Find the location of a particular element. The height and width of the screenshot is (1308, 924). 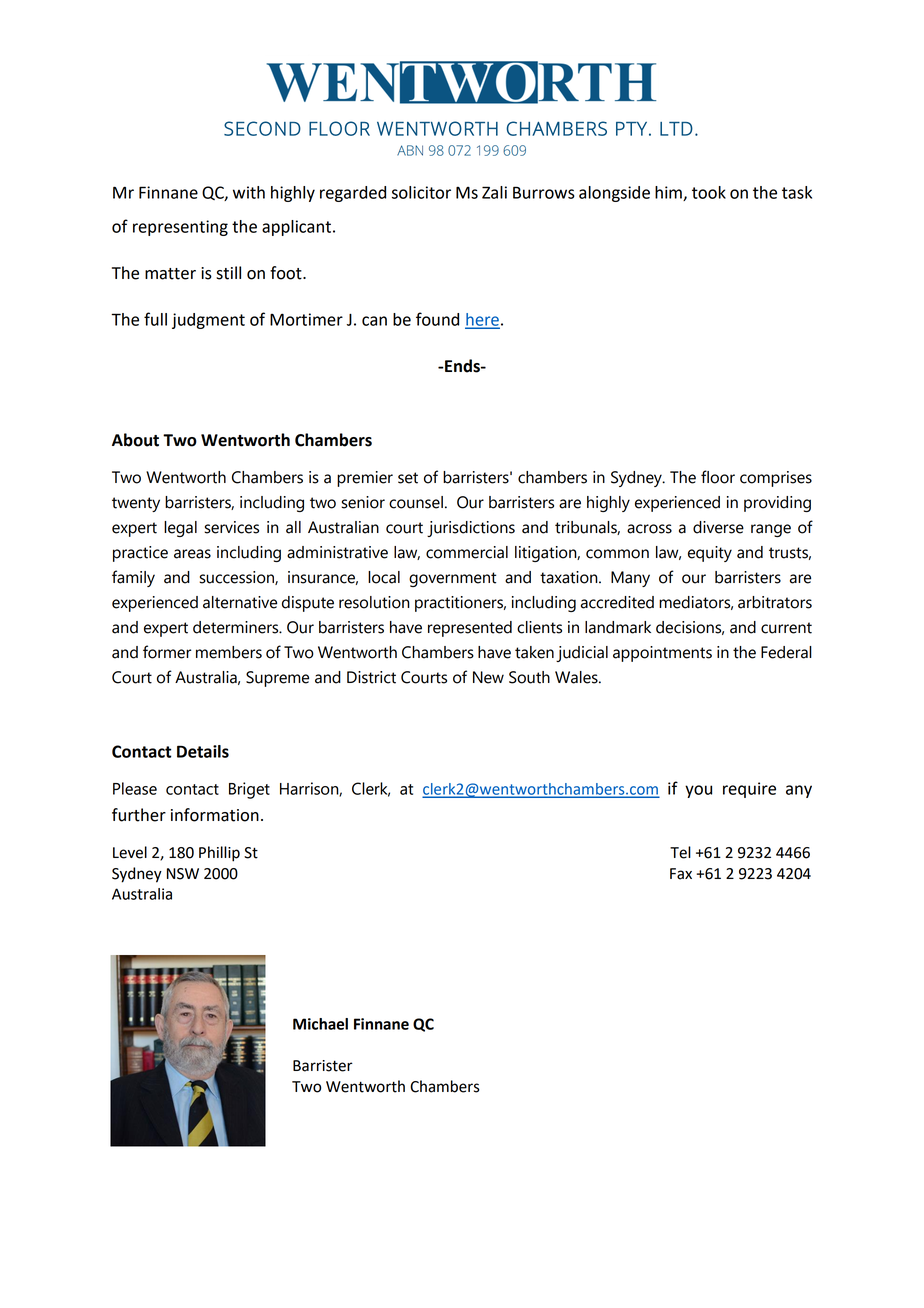

Michael is located at coordinates (320, 1024).
